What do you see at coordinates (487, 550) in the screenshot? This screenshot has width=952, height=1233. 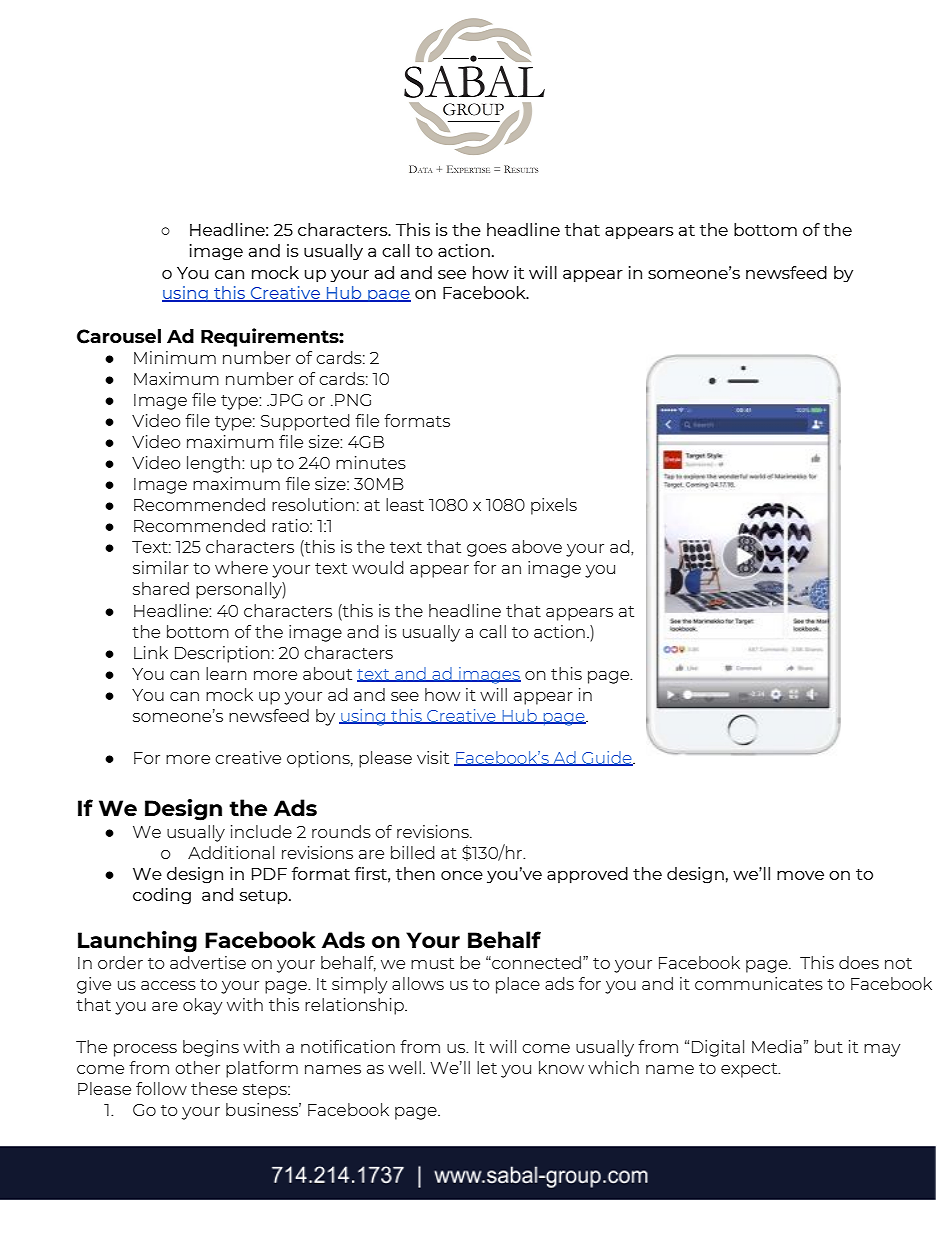 I see `goes` at bounding box center [487, 550].
